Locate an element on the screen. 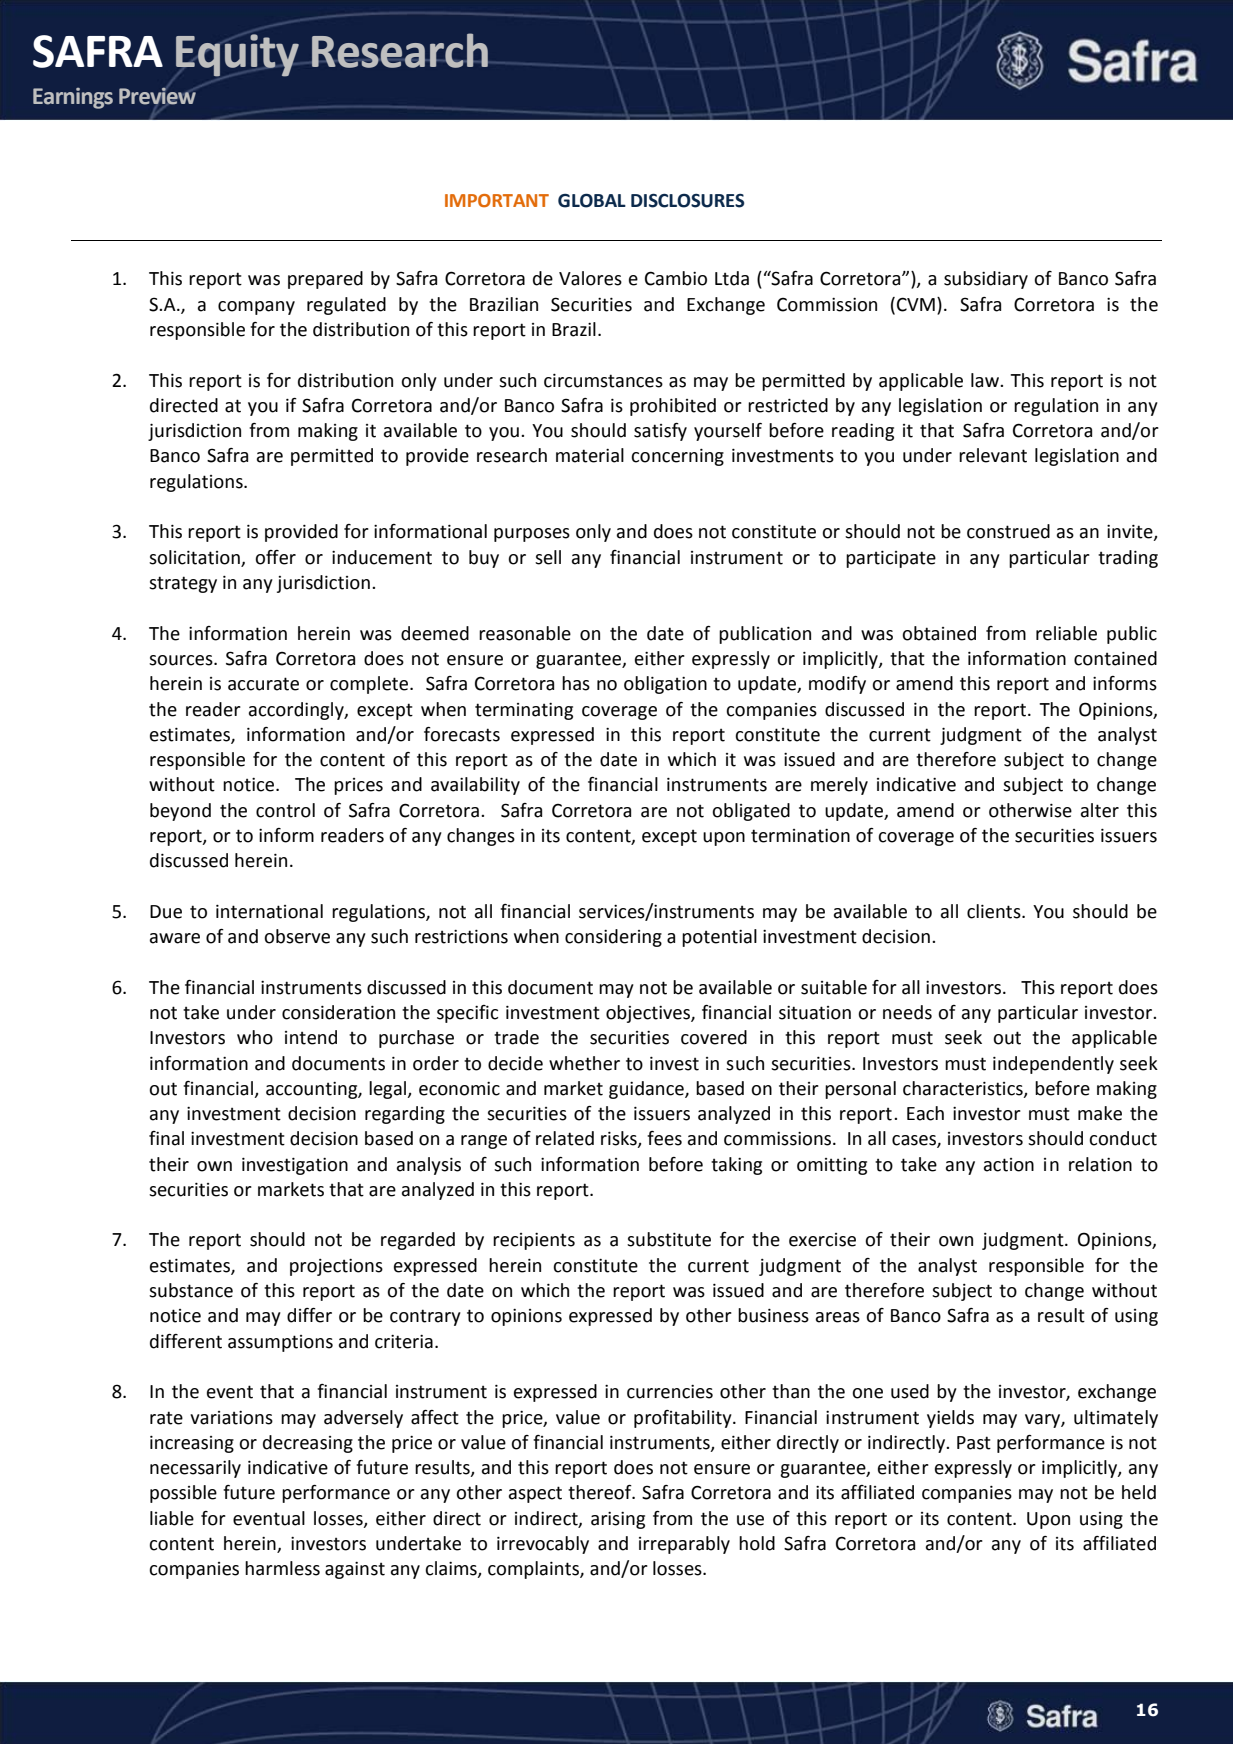  material is located at coordinates (590, 455).
